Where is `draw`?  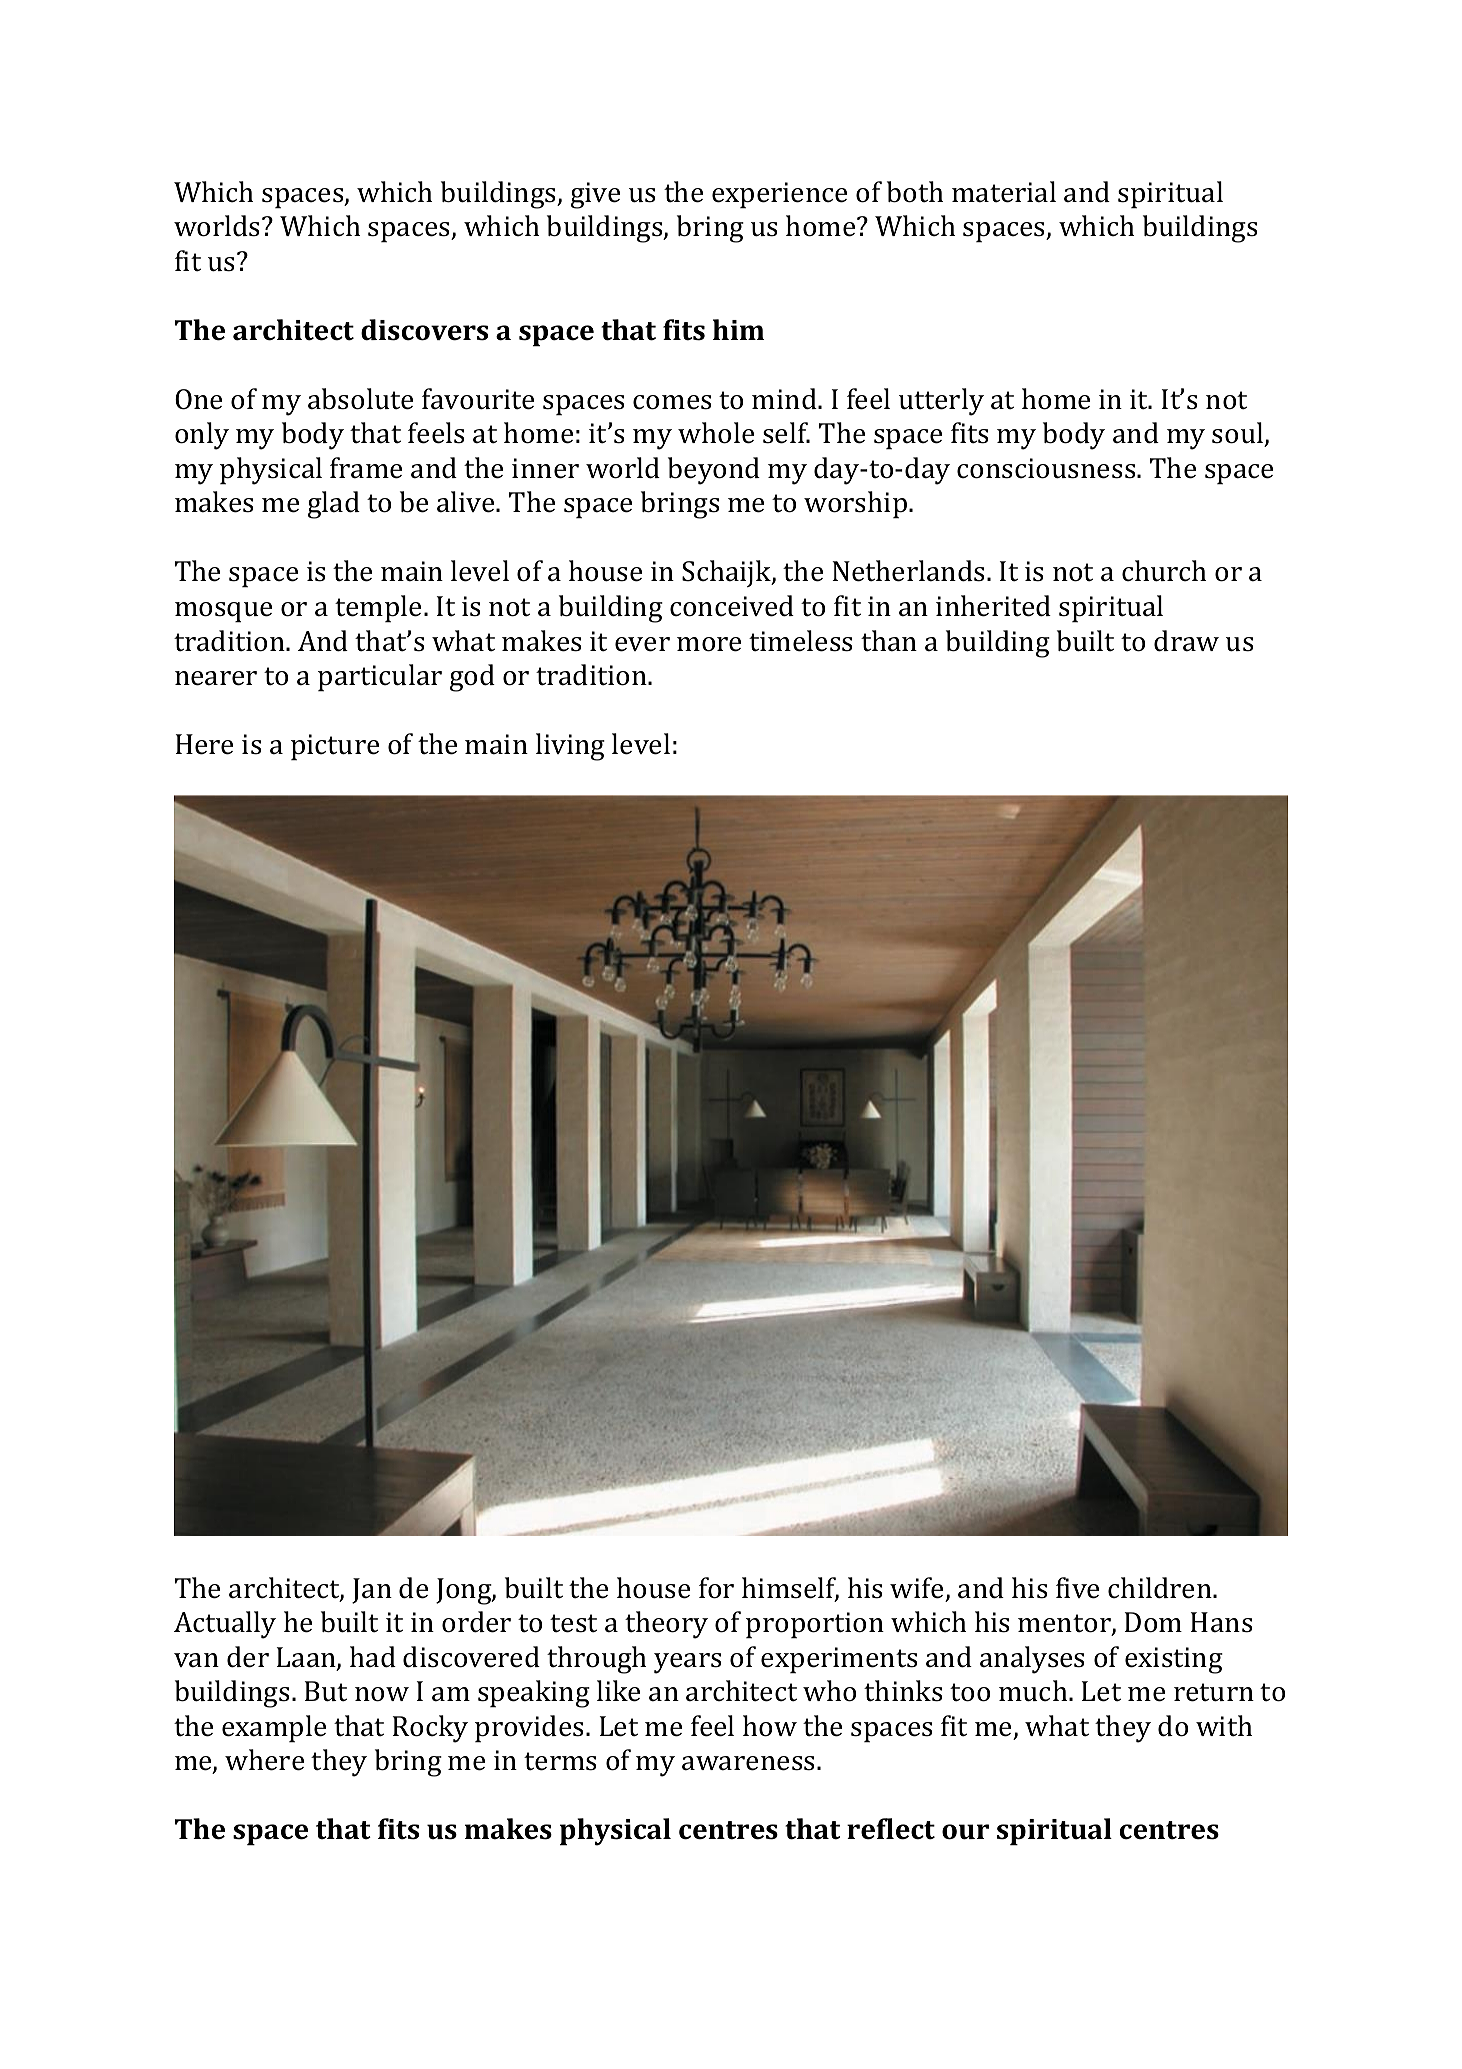
draw is located at coordinates (1186, 641).
